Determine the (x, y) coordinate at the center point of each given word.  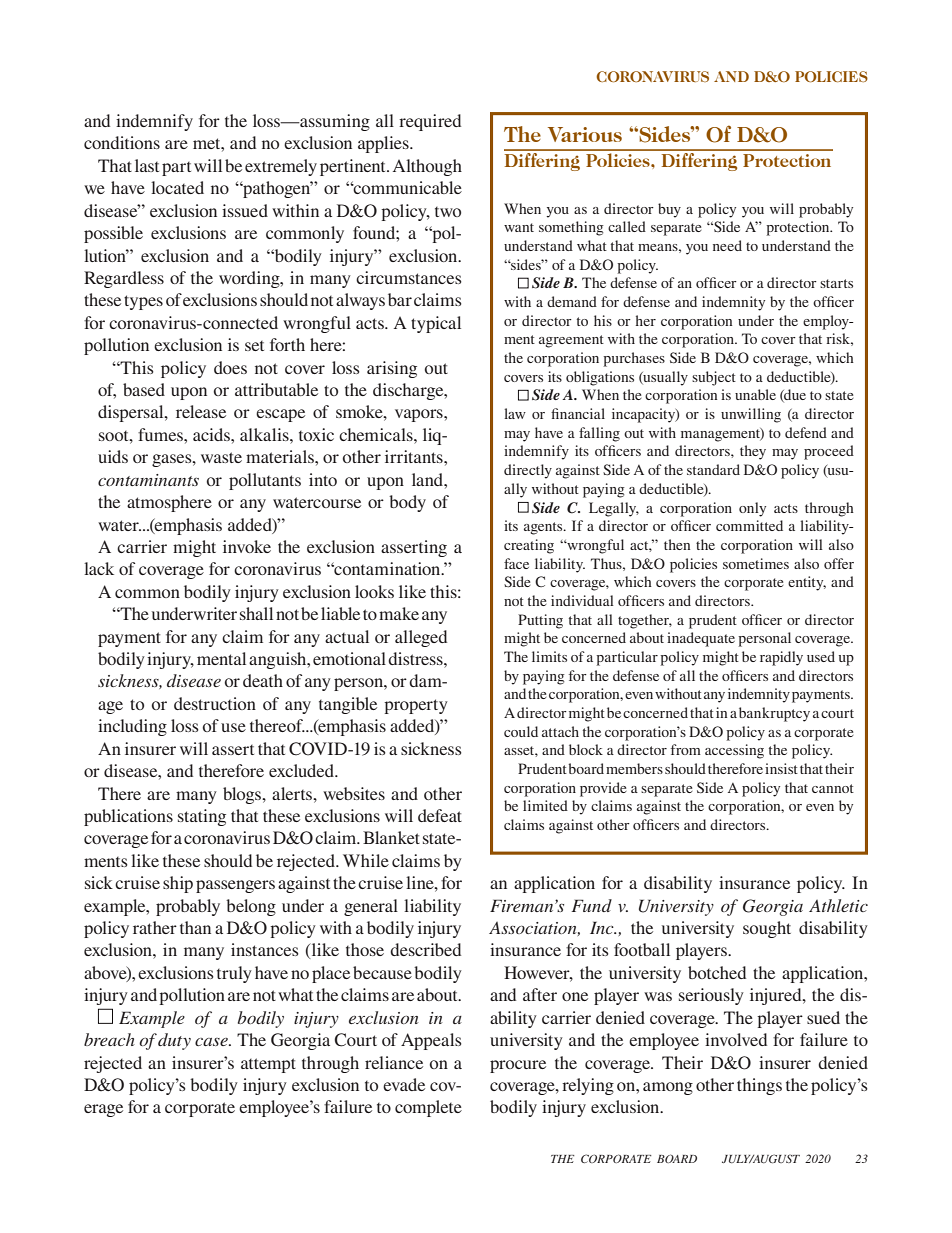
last (147, 165)
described (425, 949)
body (407, 503)
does (230, 367)
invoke (247, 546)
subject (714, 378)
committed (749, 525)
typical (436, 324)
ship (178, 884)
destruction (215, 703)
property (416, 706)
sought (767, 929)
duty (174, 1041)
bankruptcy (774, 714)
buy (669, 210)
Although (427, 167)
